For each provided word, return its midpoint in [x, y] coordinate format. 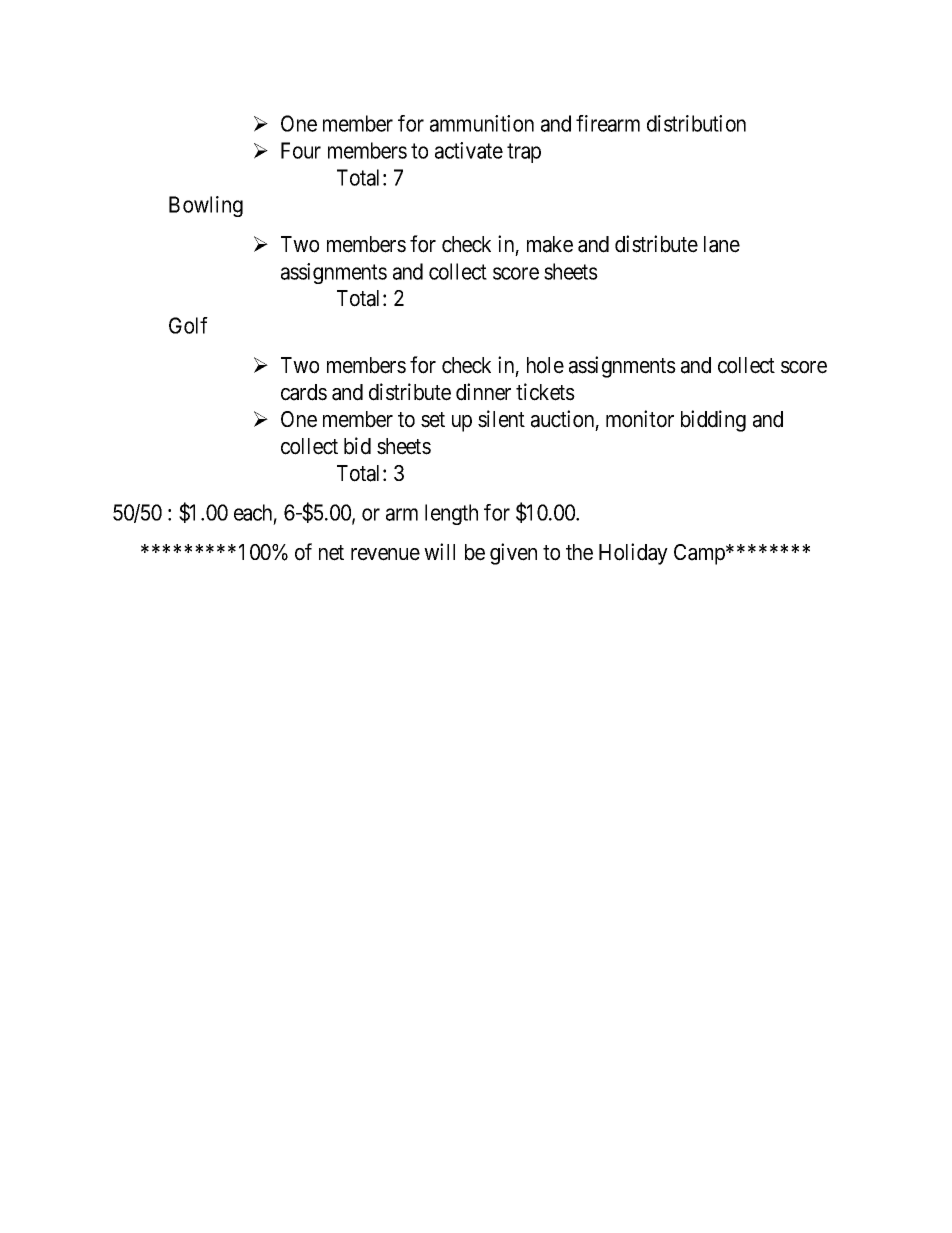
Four [301, 150]
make [550, 244]
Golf [188, 325]
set [433, 420]
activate [469, 150]
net [331, 553]
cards [304, 392]
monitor [640, 419]
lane [722, 244]
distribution [696, 123]
